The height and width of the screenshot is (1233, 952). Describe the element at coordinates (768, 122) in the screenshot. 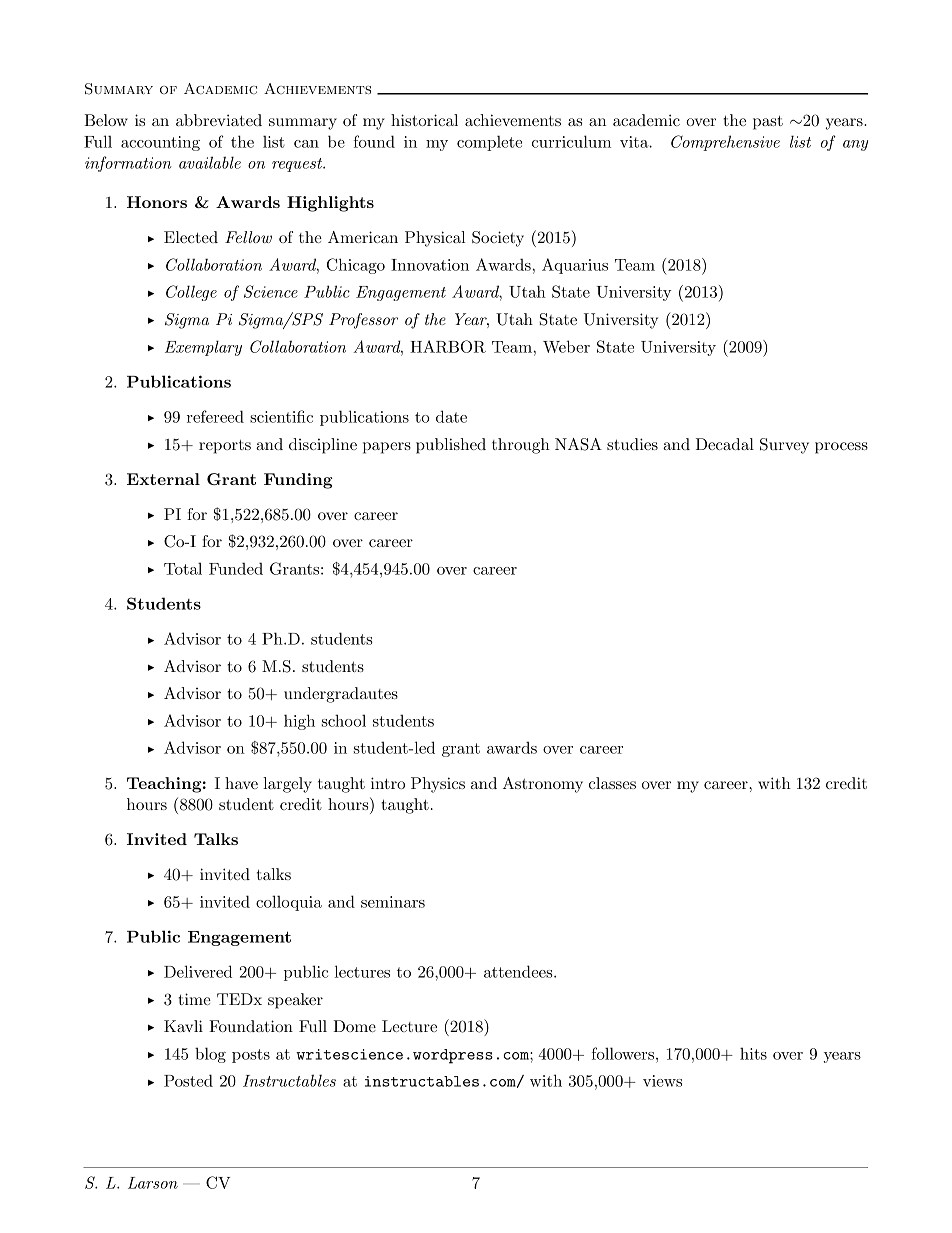

I see `past` at that location.
